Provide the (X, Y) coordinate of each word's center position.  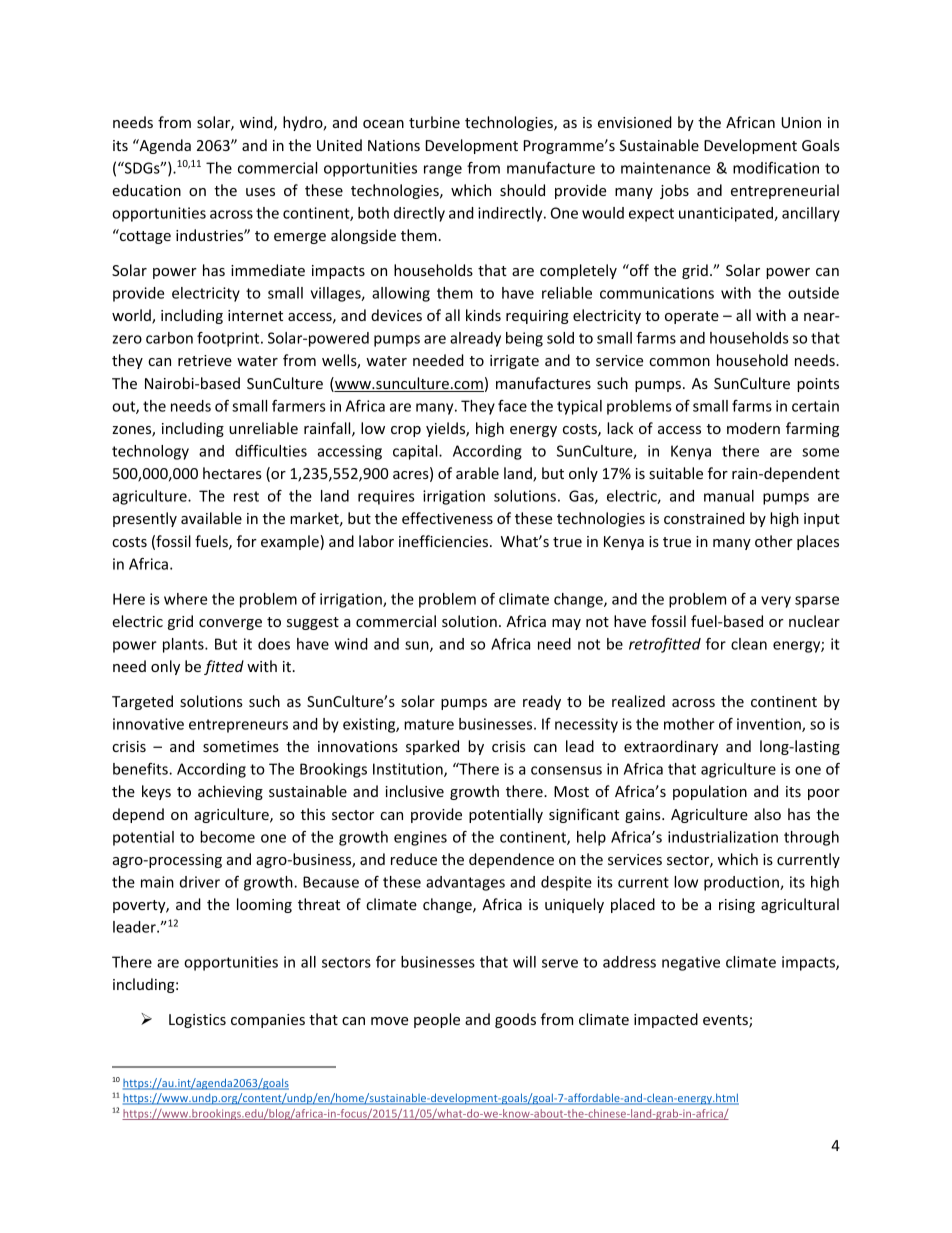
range (443, 171)
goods (515, 1020)
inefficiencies (443, 541)
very (776, 602)
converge (230, 624)
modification (776, 168)
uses (260, 192)
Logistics (197, 1021)
